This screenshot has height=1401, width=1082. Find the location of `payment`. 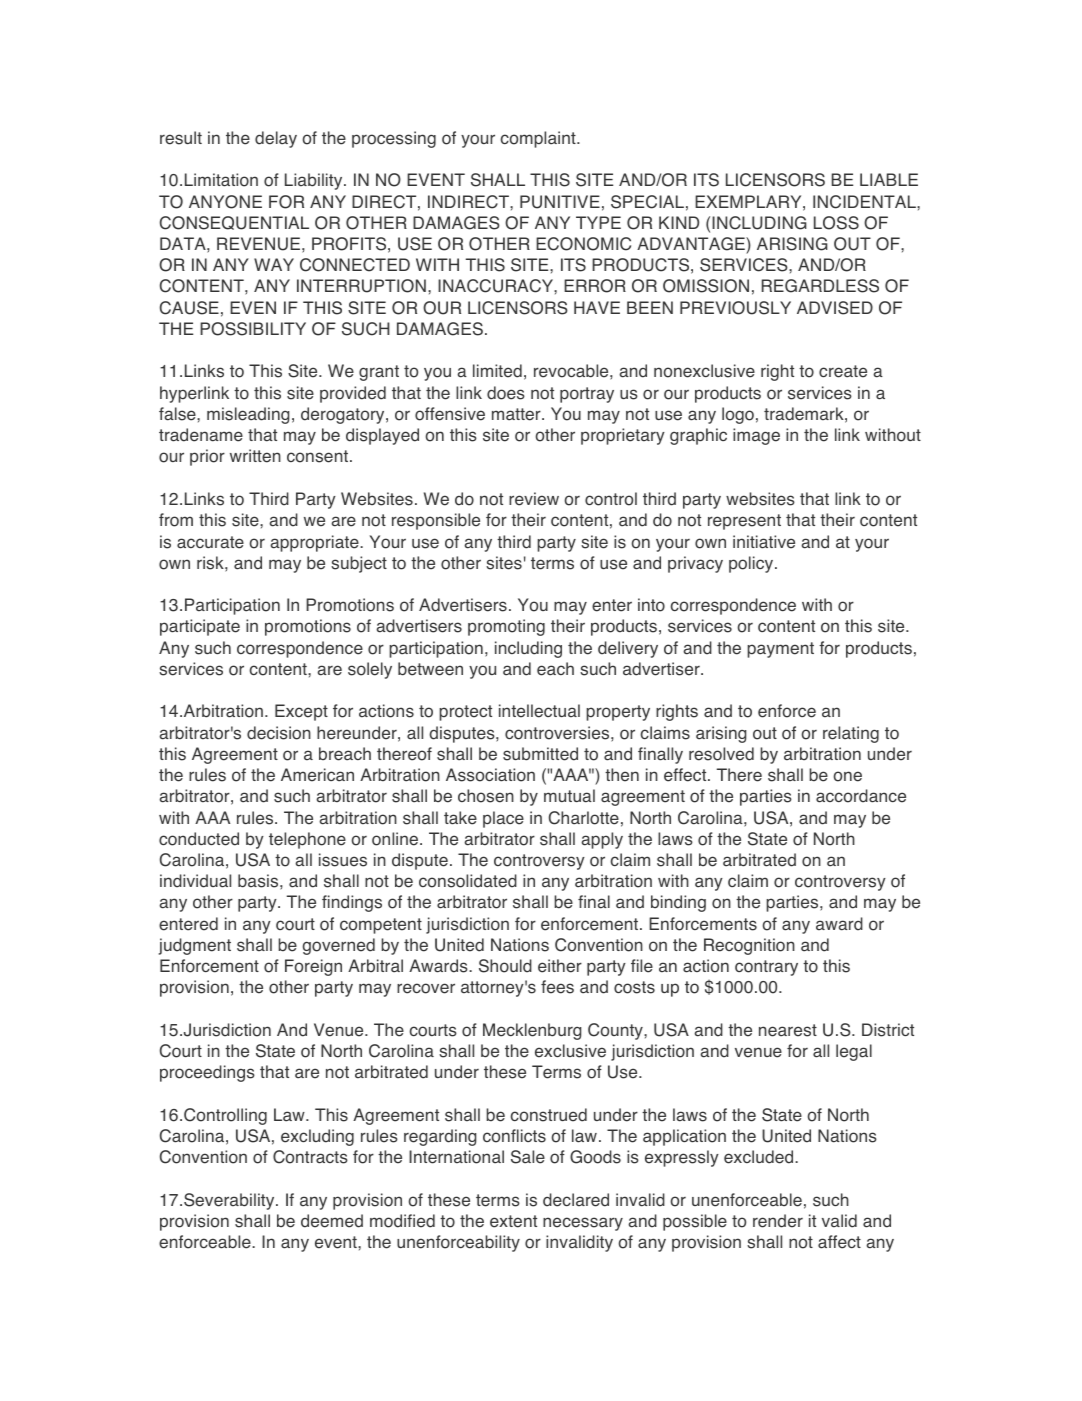

payment is located at coordinates (780, 650).
